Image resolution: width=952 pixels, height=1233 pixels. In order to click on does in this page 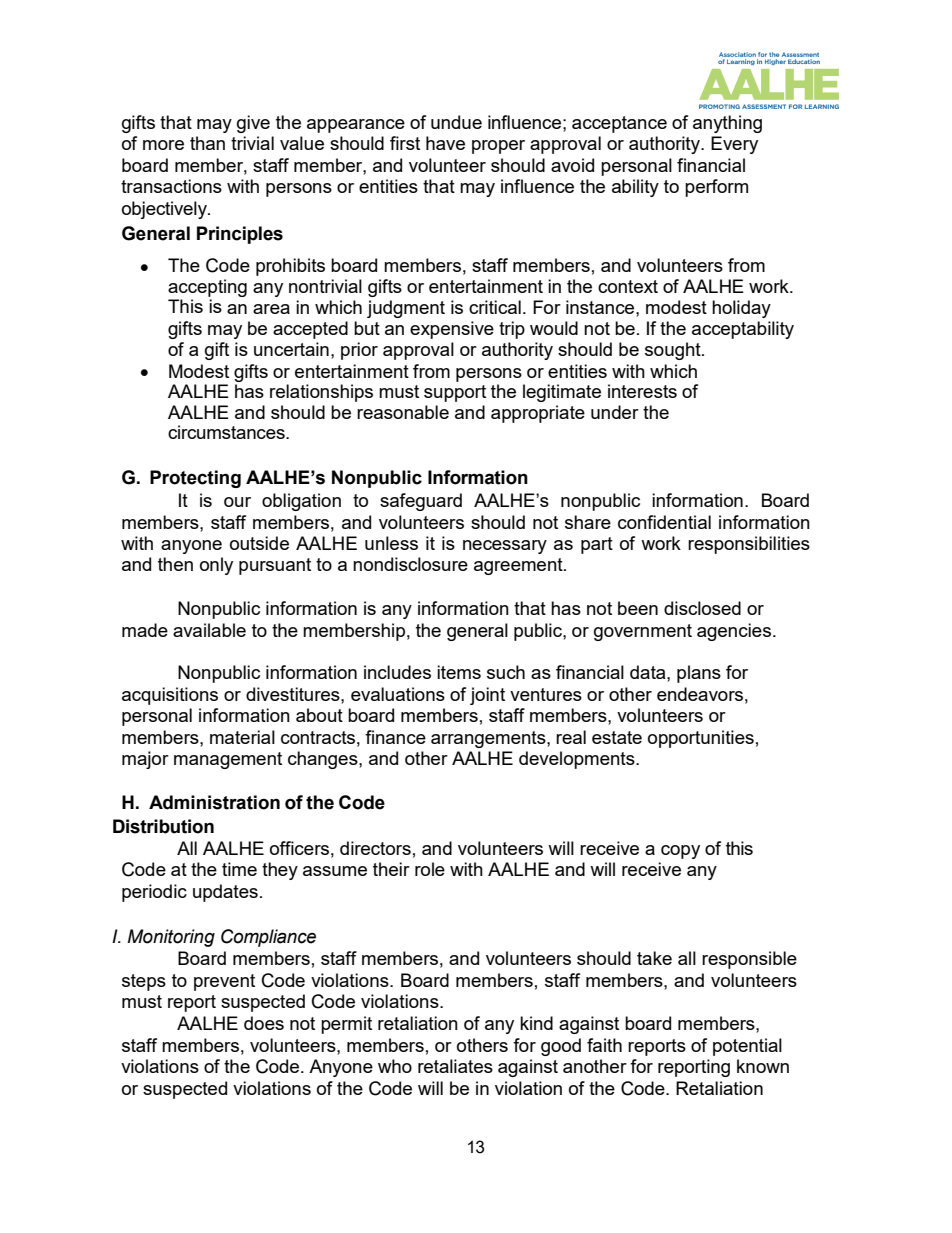, I will do `click(264, 1023)`.
